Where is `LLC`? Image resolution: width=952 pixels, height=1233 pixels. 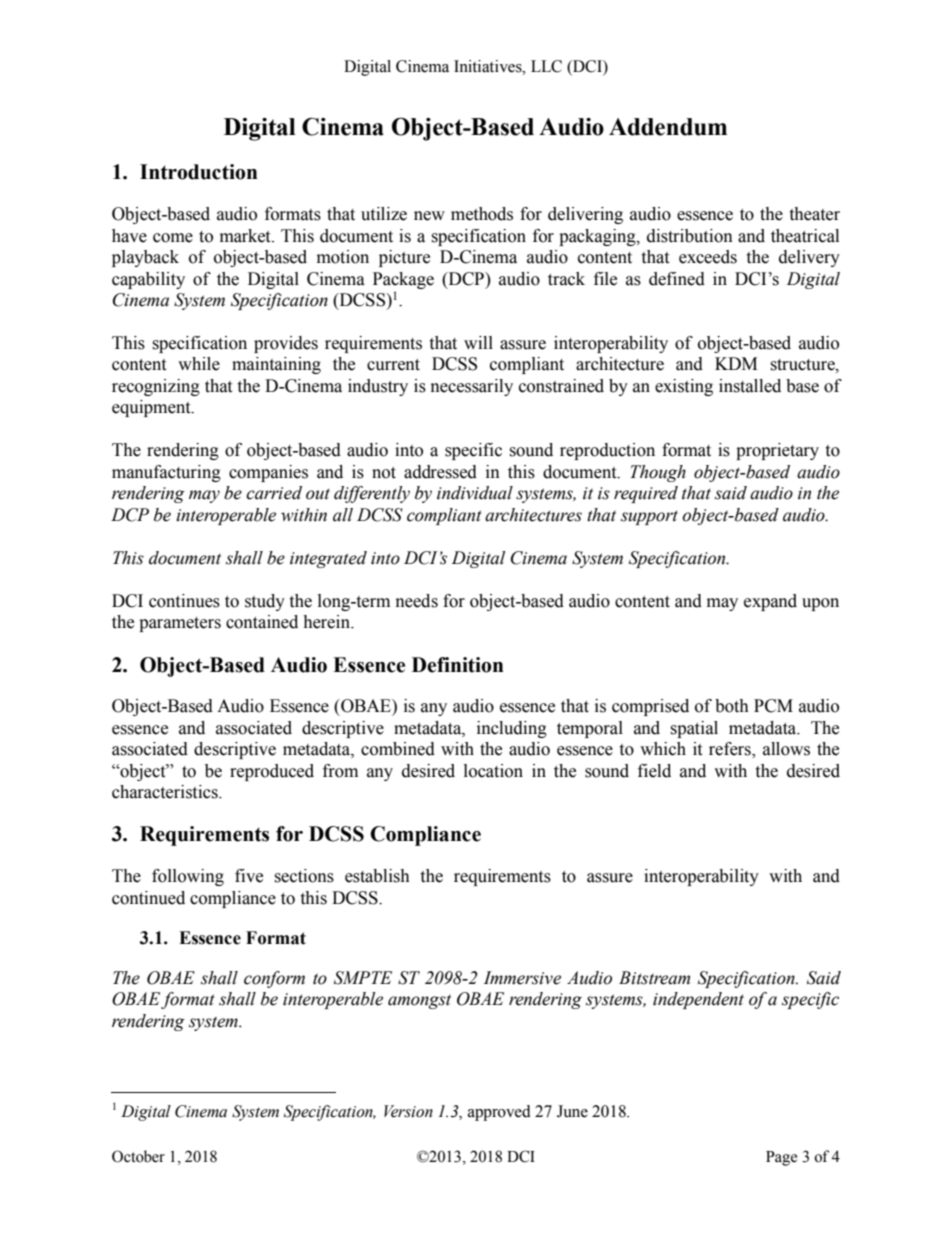
LLC is located at coordinates (546, 66).
